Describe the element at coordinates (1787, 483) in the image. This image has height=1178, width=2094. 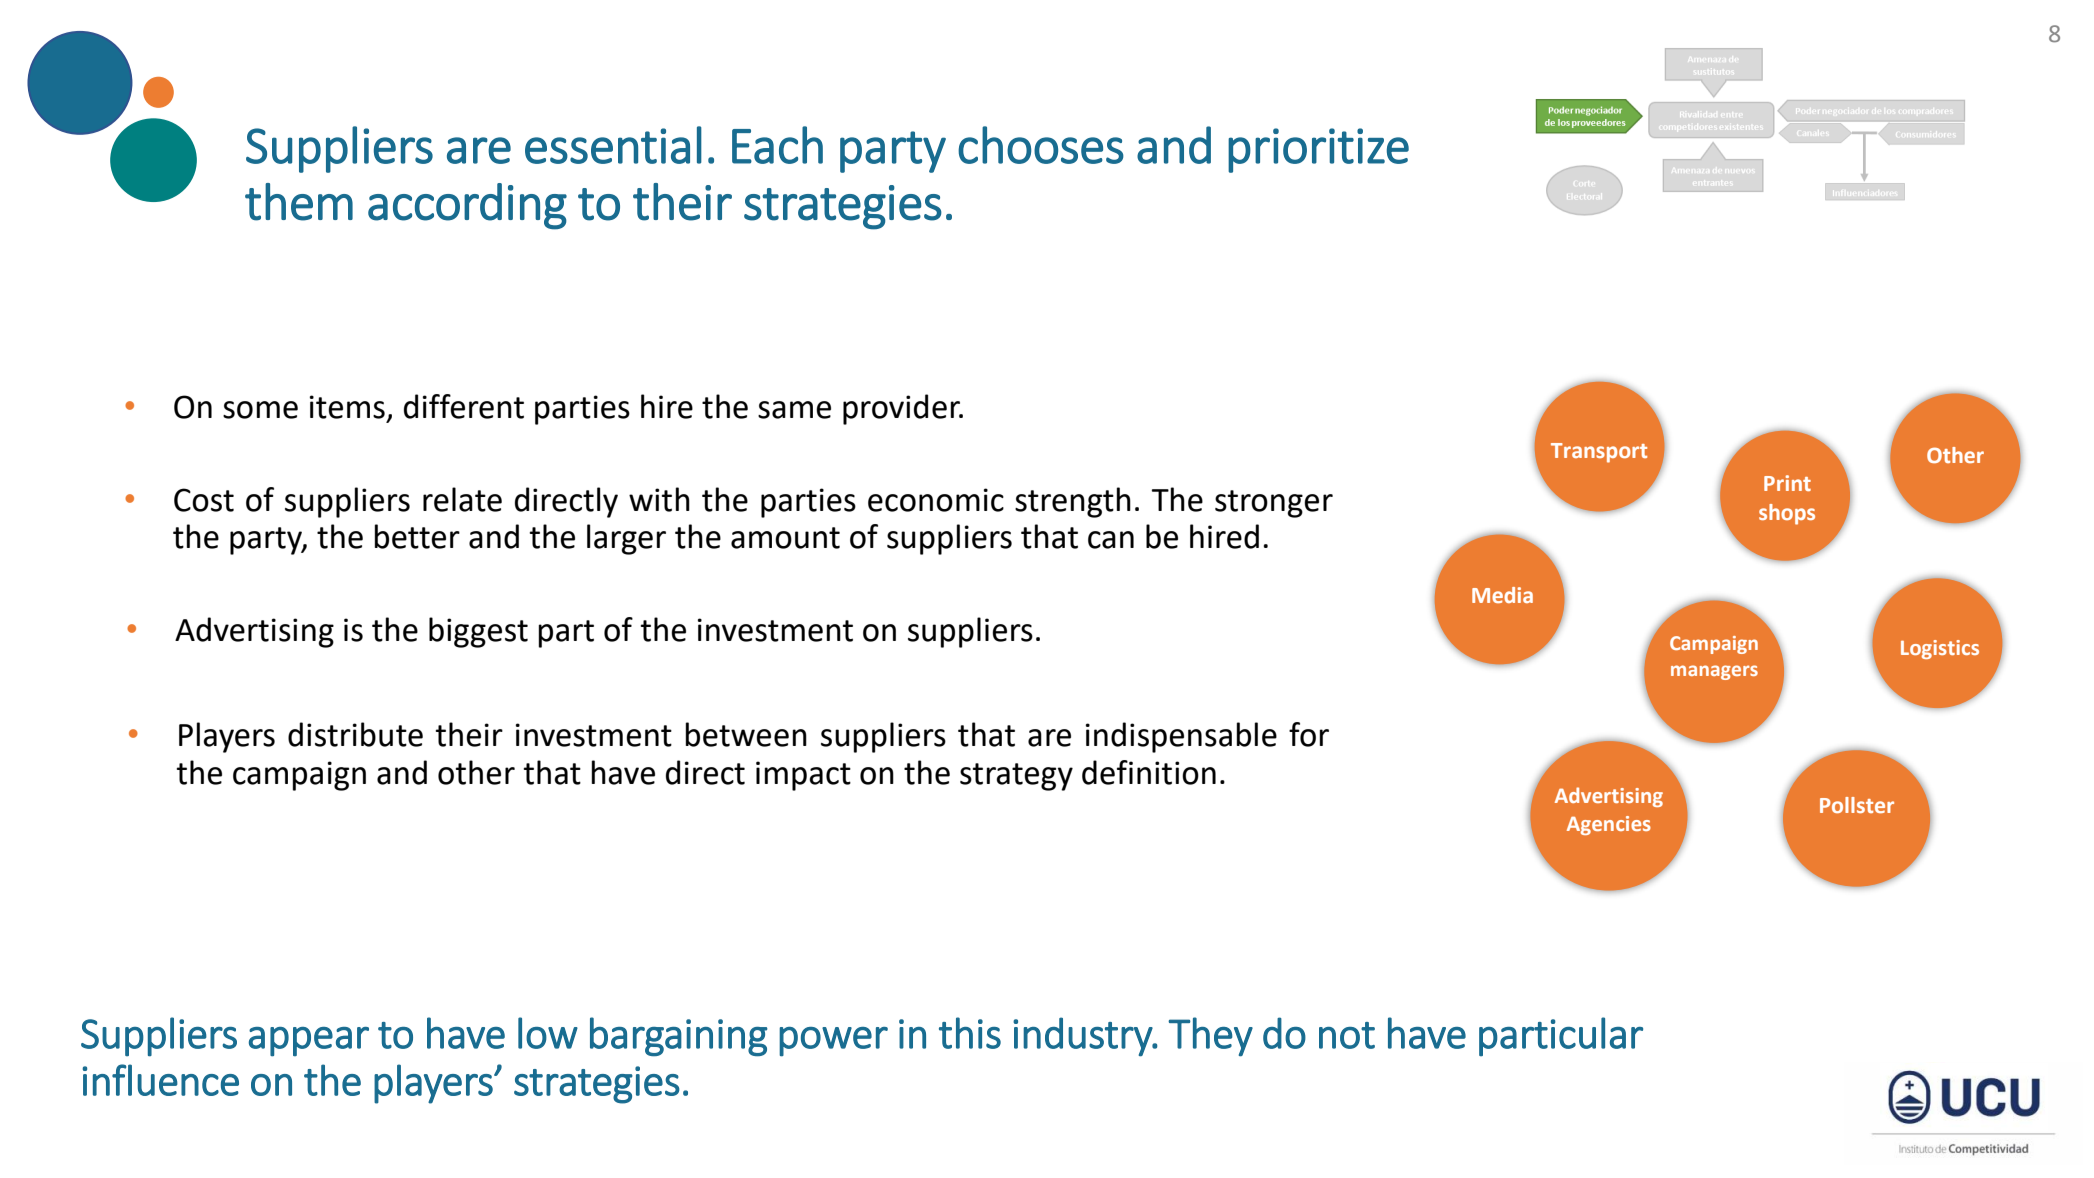
I see `Print` at that location.
